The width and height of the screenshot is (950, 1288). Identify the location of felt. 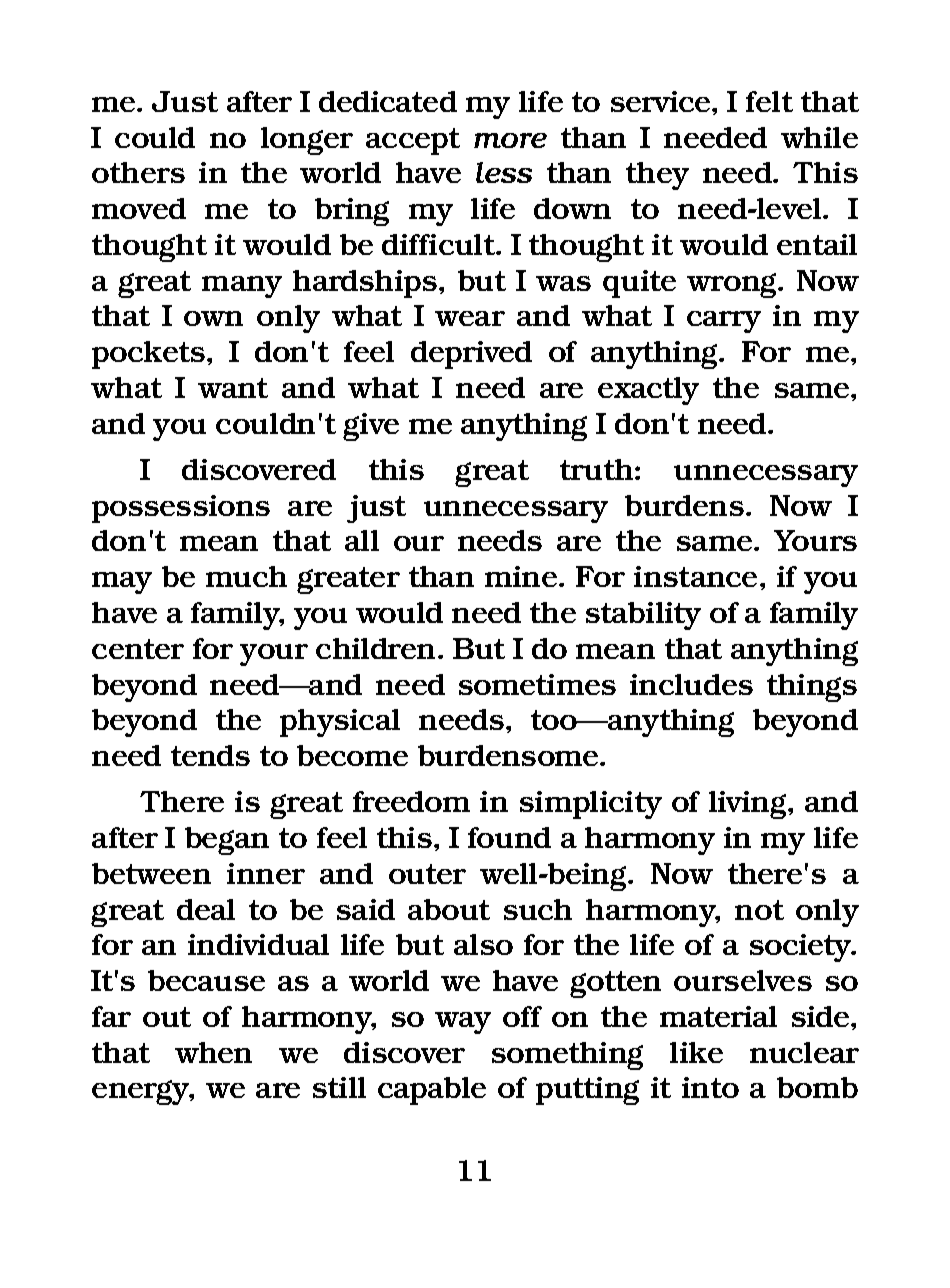
(769, 101).
